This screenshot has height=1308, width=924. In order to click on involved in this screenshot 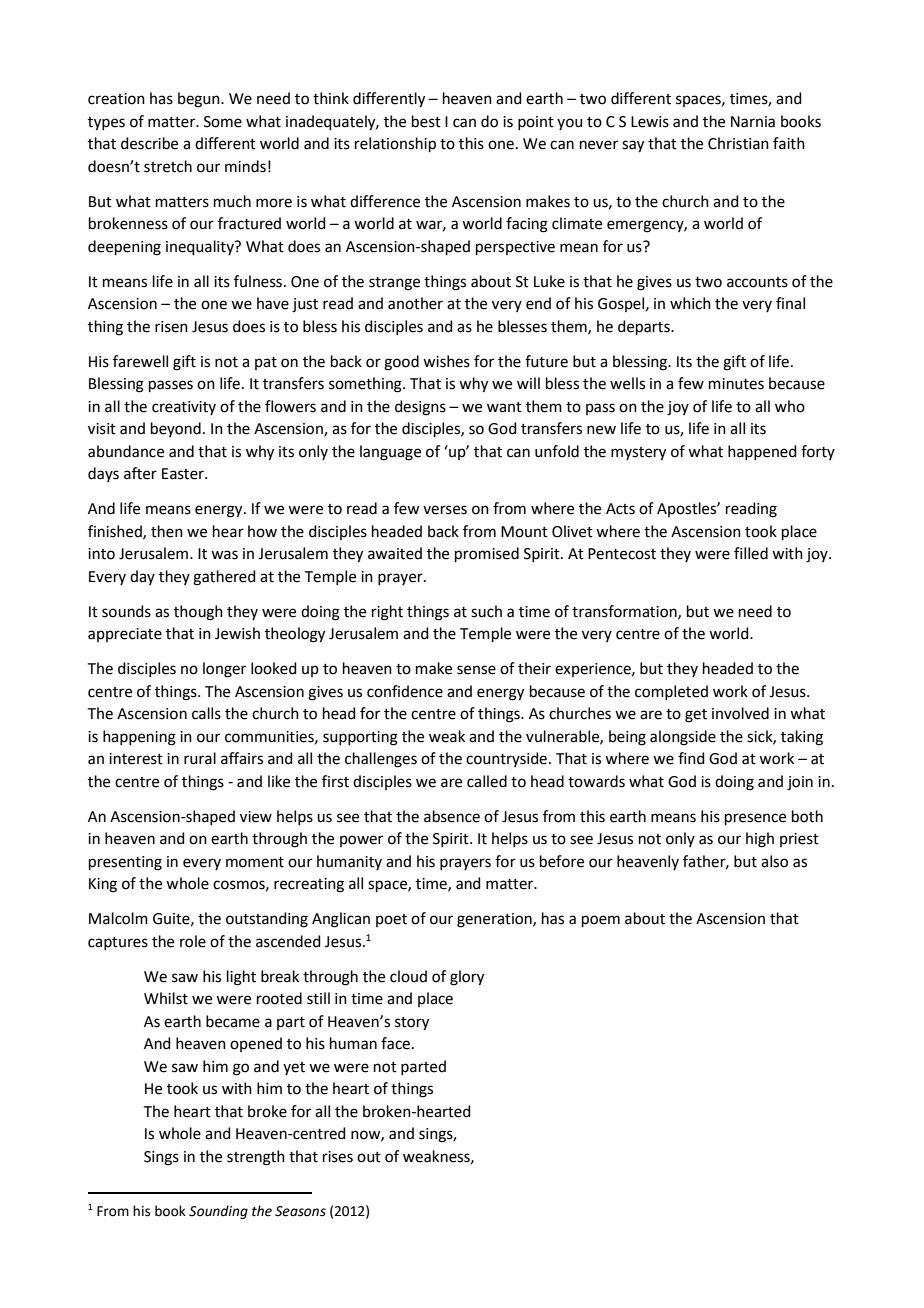, I will do `click(740, 713)`.
